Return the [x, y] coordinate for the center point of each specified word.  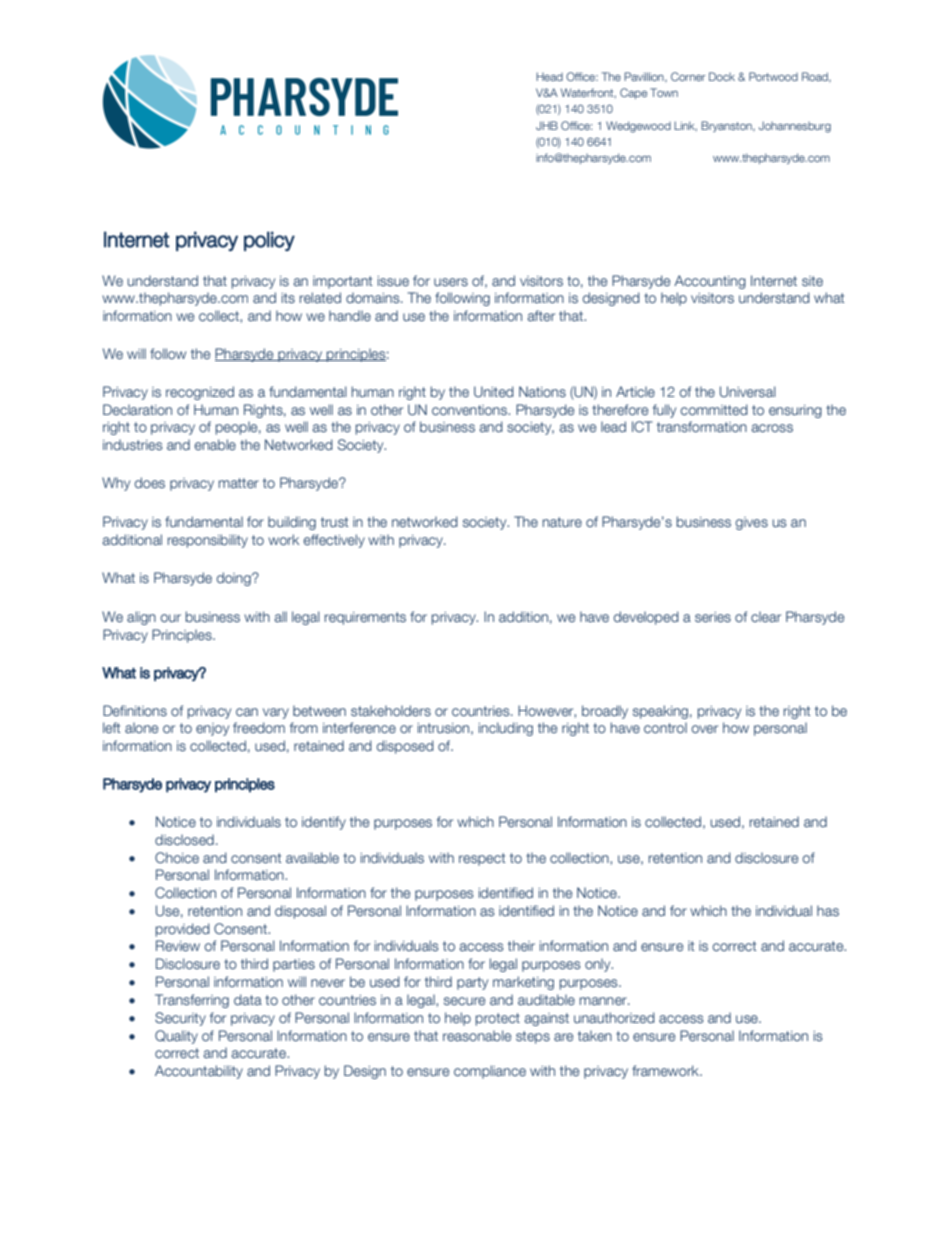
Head [549, 76]
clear [766, 616]
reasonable [477, 1035]
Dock [722, 76]
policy [269, 241]
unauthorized [614, 1017]
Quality [176, 1037]
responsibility [208, 541]
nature [562, 522]
